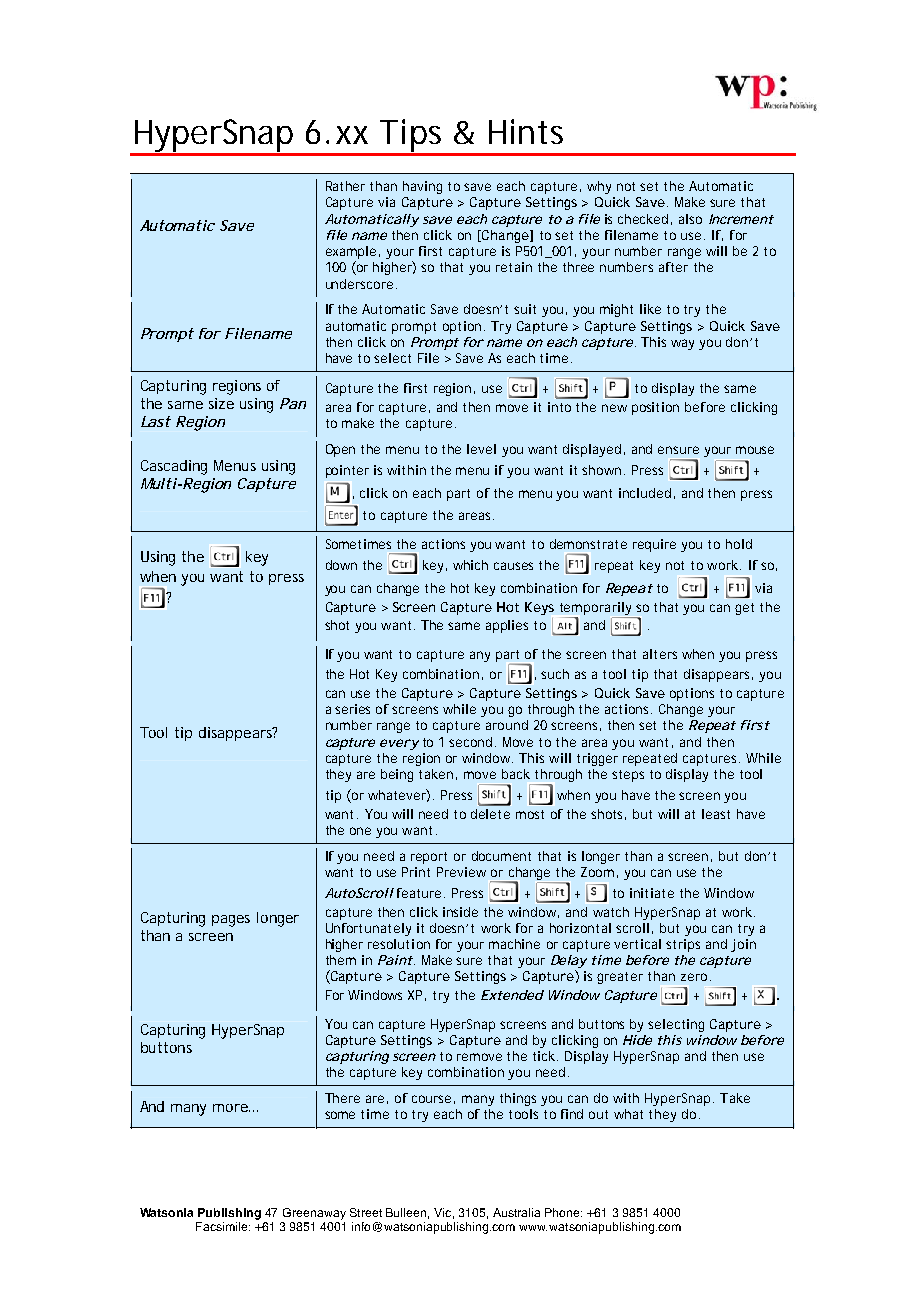 This page has width=924, height=1308. I want to click on Rather, so click(345, 186).
